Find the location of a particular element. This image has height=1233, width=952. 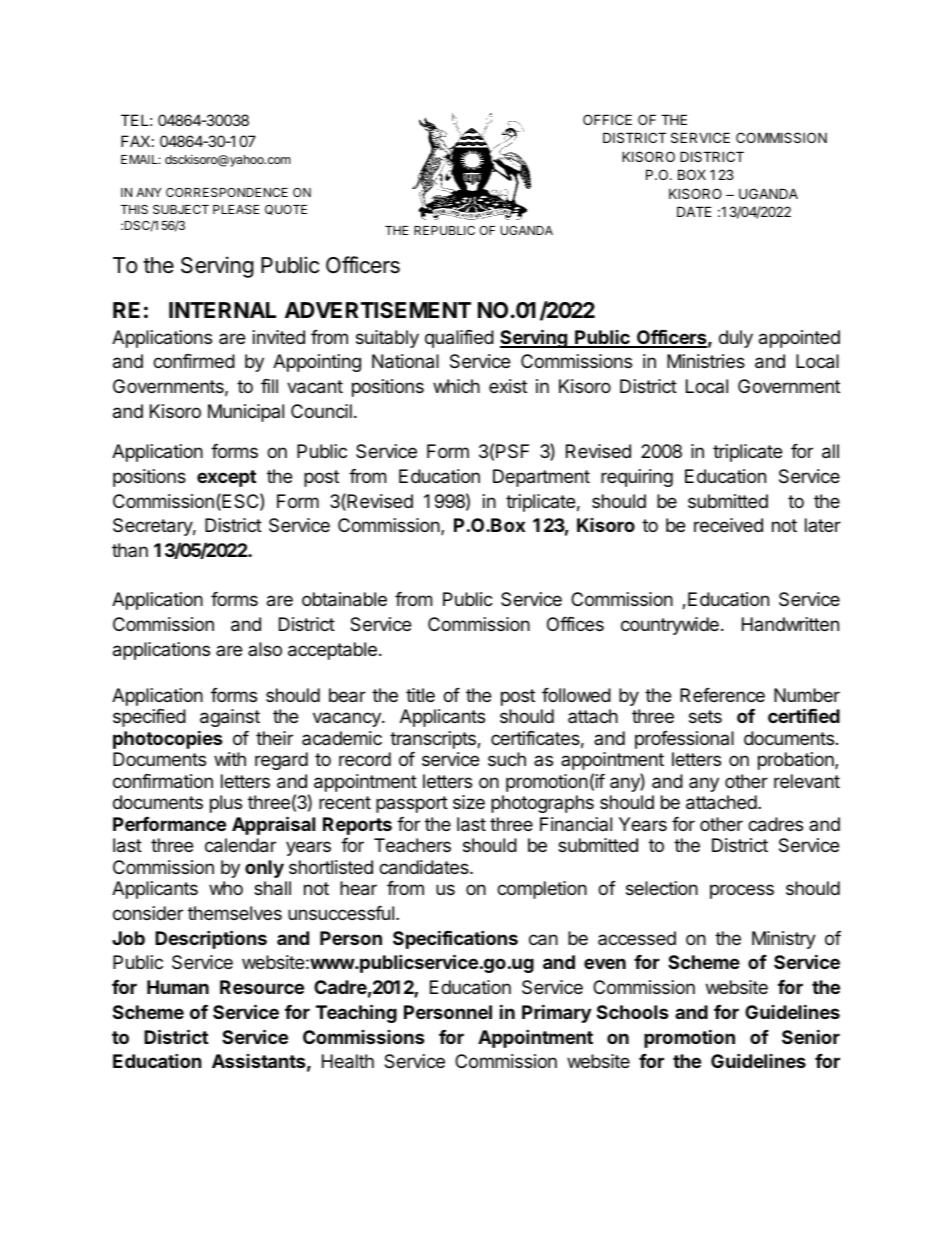

Handwritten is located at coordinates (790, 624).
